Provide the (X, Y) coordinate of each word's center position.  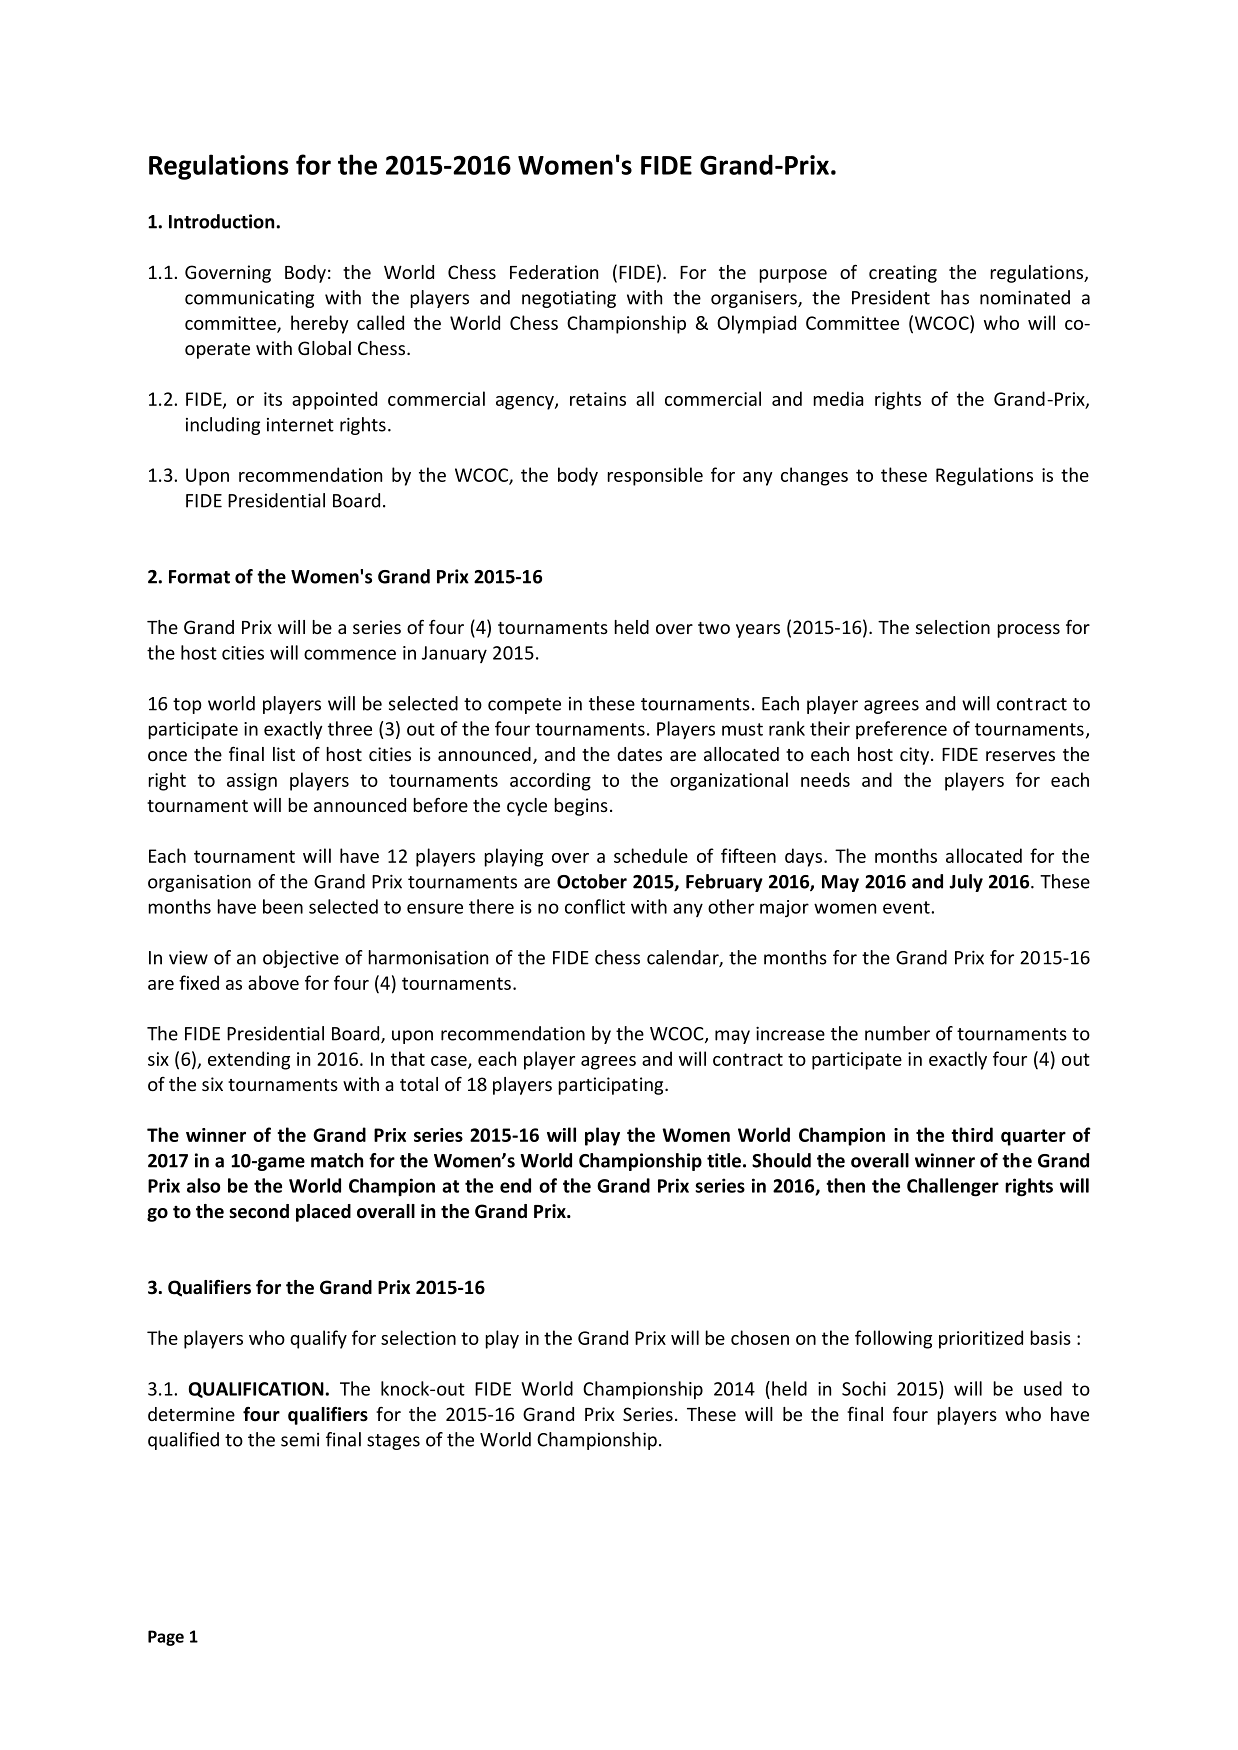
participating (612, 1086)
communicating (249, 299)
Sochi (864, 1388)
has (955, 297)
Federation (554, 272)
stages (393, 1442)
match (337, 1160)
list (284, 754)
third (972, 1134)
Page (166, 1638)
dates (639, 754)
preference (901, 730)
